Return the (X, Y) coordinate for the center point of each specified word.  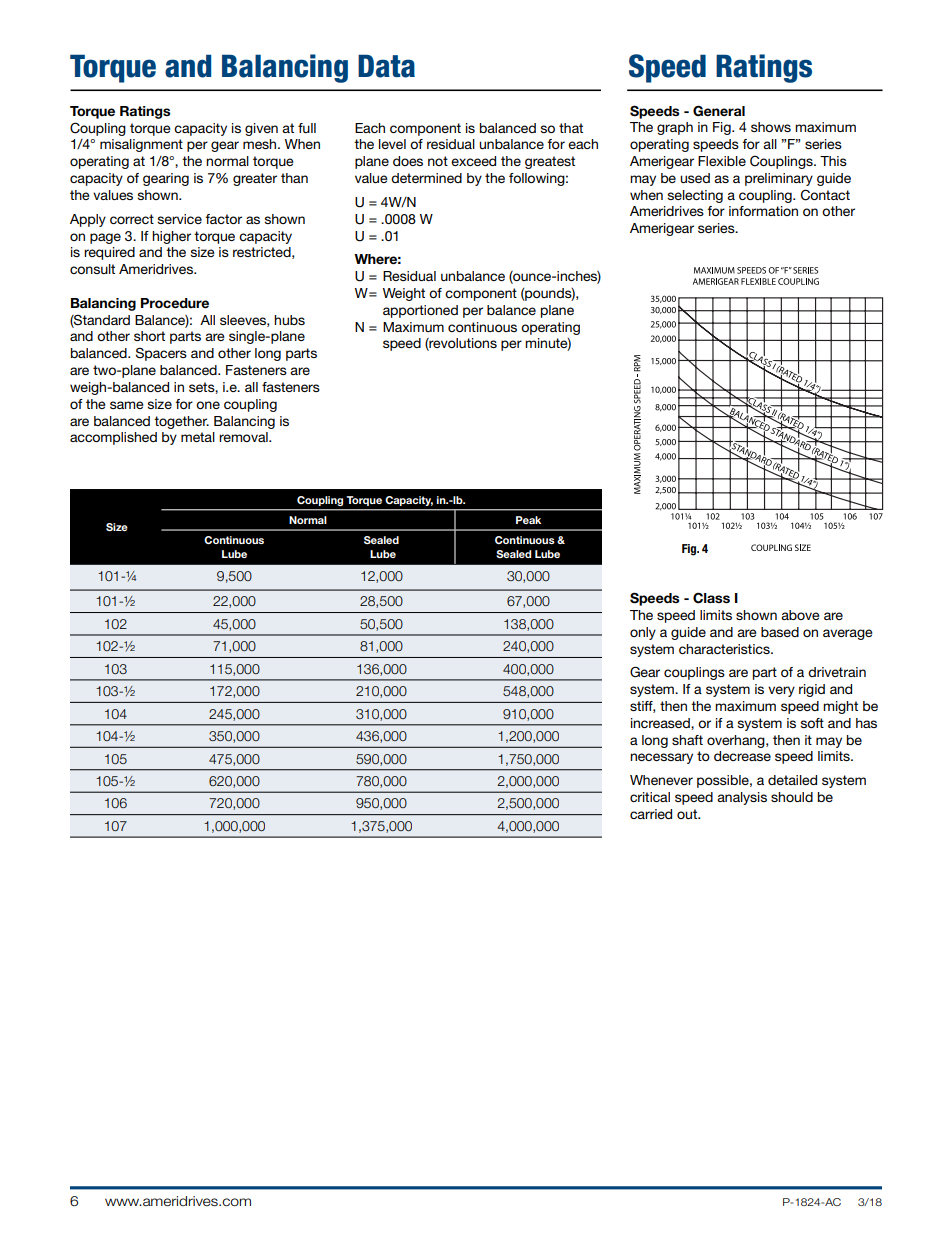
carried (651, 814)
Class (711, 598)
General (719, 111)
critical (650, 797)
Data (386, 66)
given (261, 129)
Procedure (175, 303)
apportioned (420, 311)
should (792, 797)
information (763, 211)
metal (198, 437)
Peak (528, 520)
